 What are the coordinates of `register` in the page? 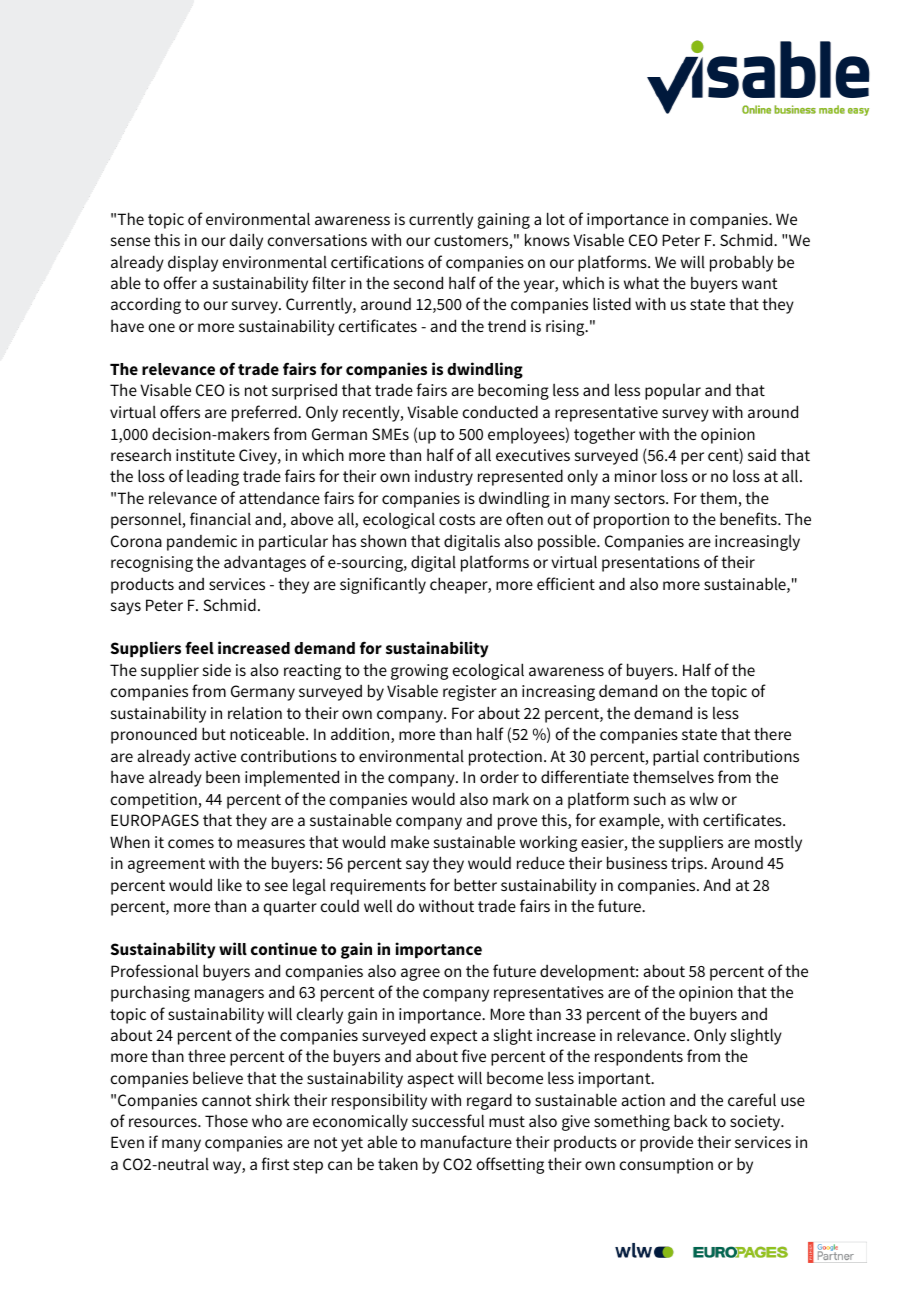 It's located at (470, 693).
